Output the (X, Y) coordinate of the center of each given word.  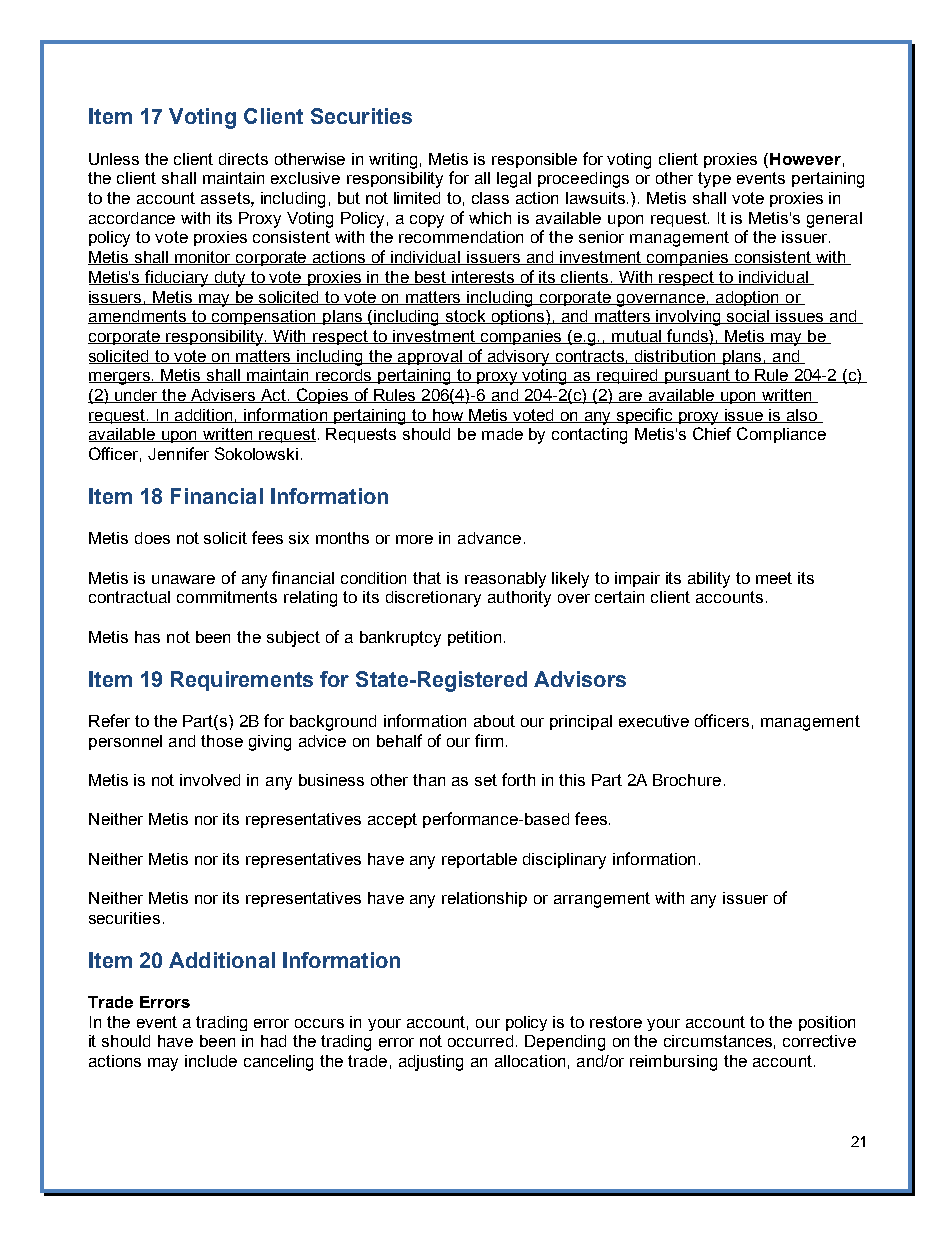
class (490, 198)
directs (243, 159)
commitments (227, 597)
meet (774, 578)
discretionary (433, 599)
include (211, 1061)
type (714, 180)
